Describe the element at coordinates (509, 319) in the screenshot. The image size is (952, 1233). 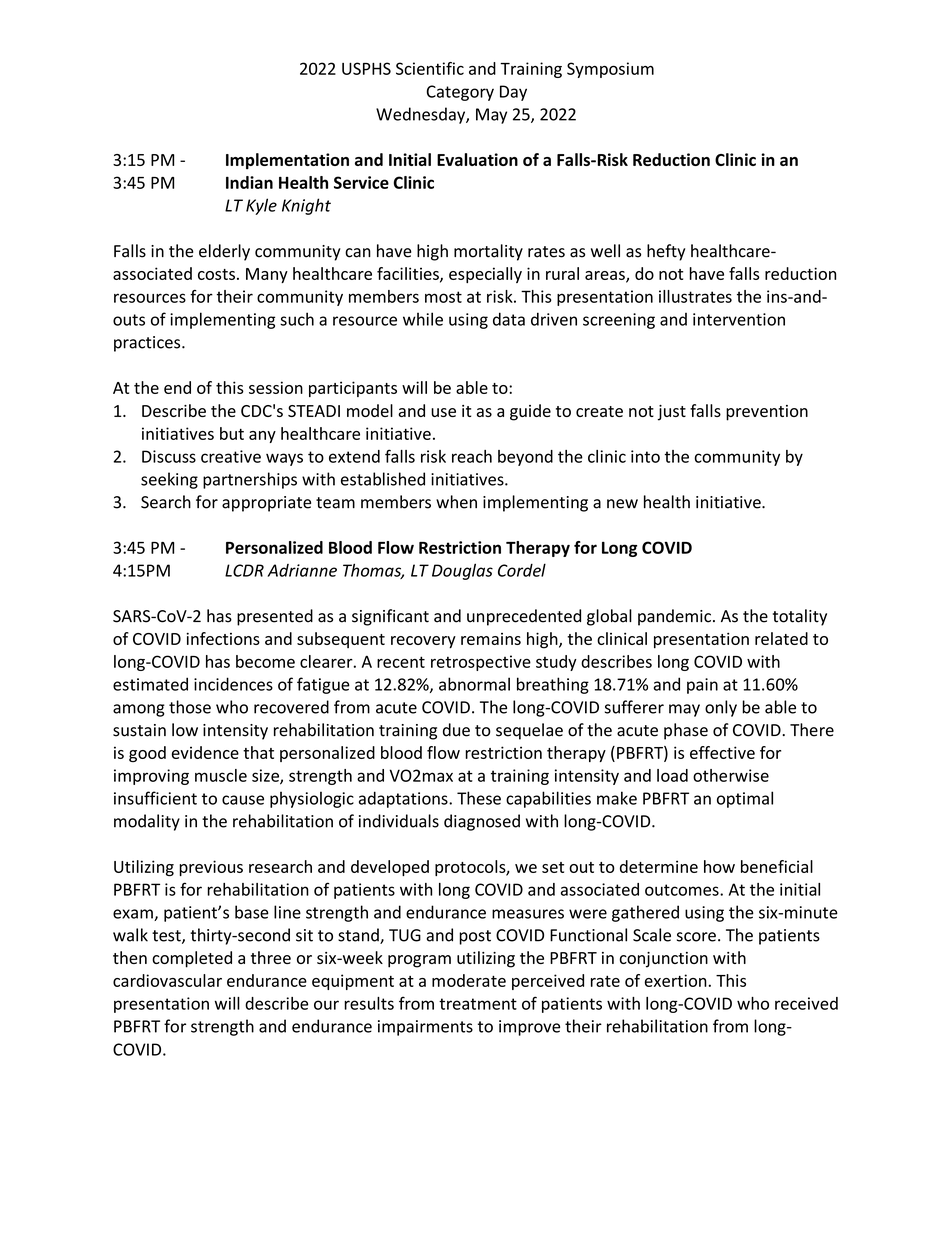
I see `data` at that location.
